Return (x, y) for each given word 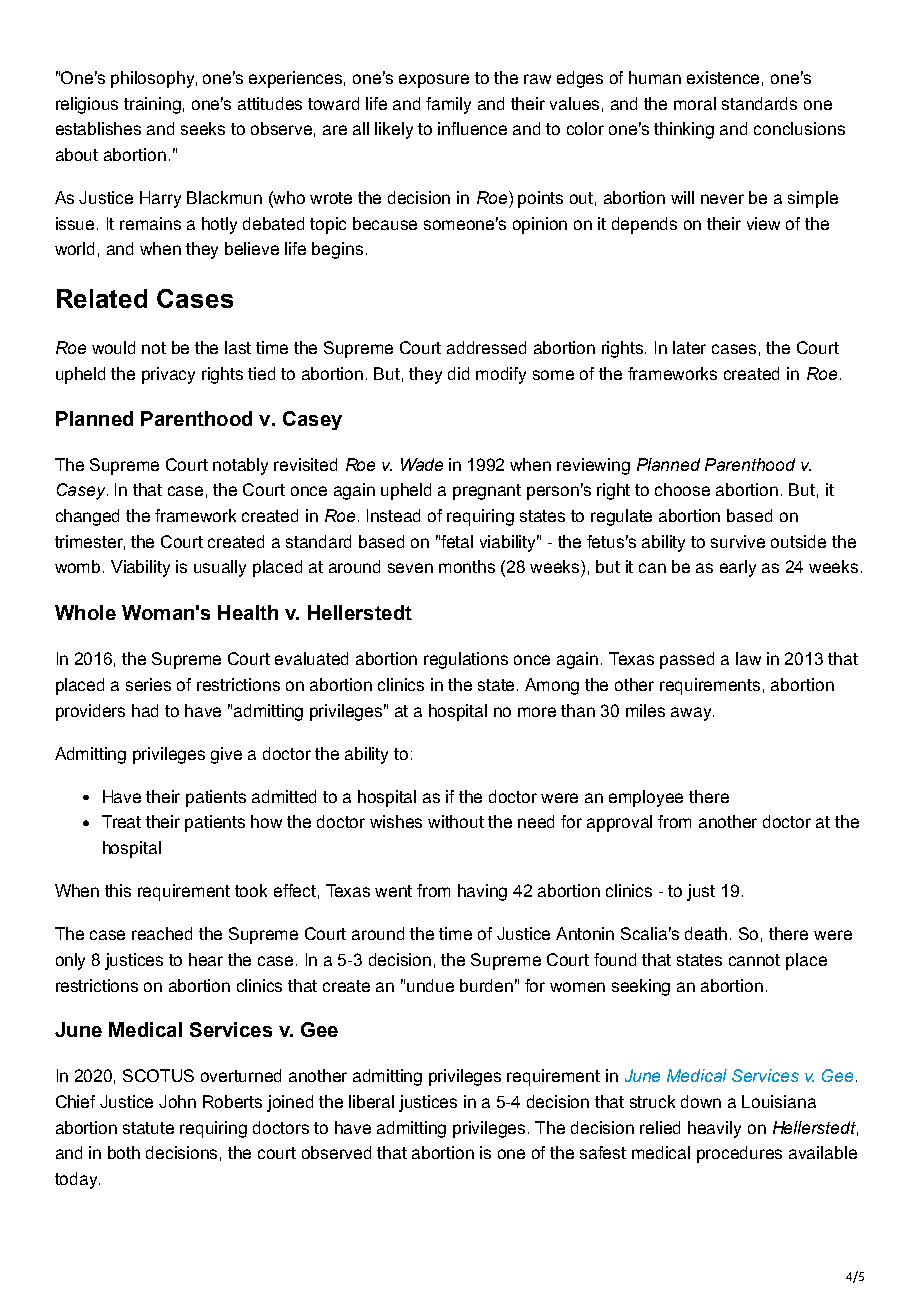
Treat (121, 821)
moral (695, 103)
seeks (203, 128)
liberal (371, 1101)
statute (148, 1128)
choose (682, 489)
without (456, 821)
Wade (422, 464)
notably (240, 466)
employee (646, 798)
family (448, 105)
